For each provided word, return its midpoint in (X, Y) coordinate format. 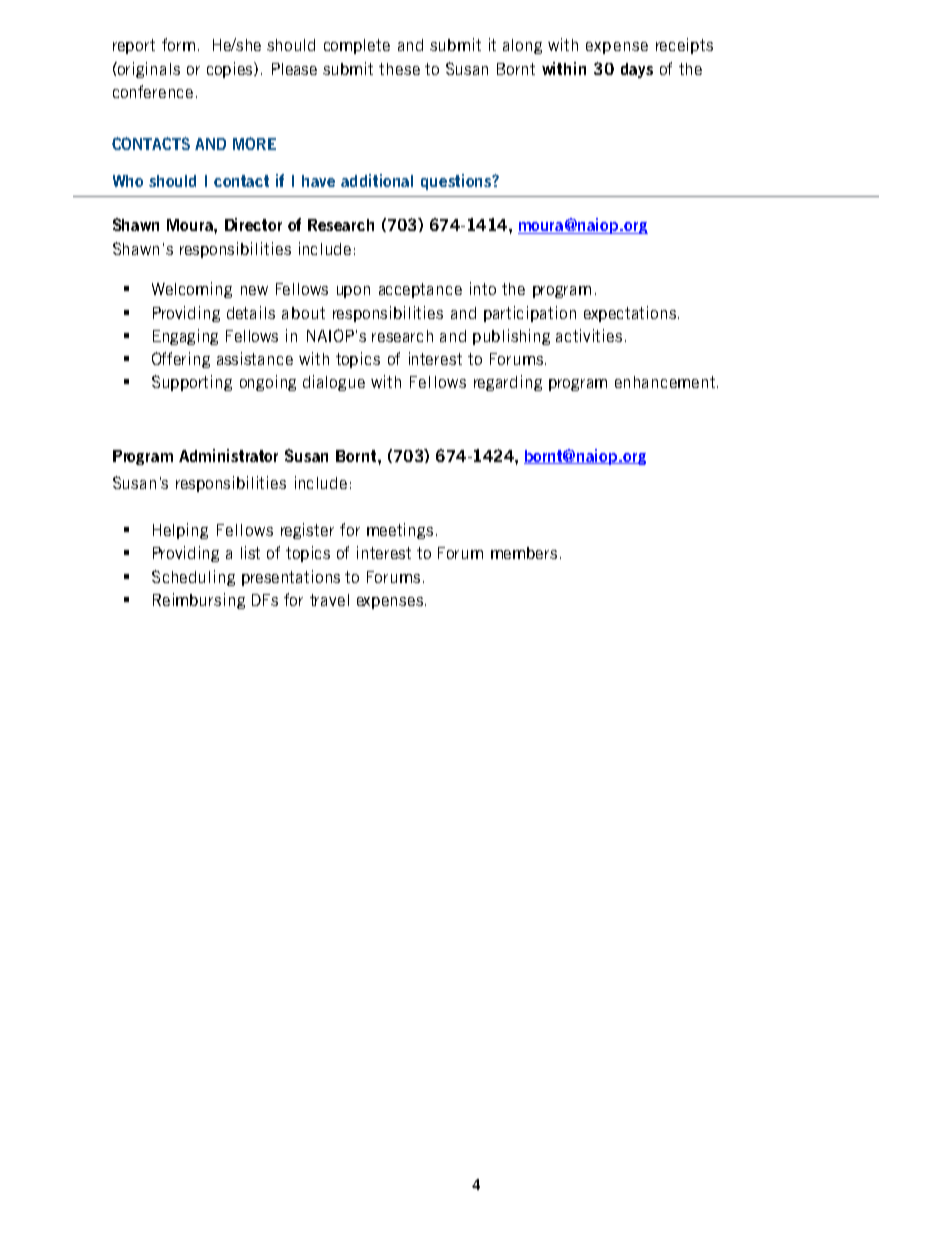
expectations (630, 314)
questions (457, 182)
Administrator (228, 455)
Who (128, 181)
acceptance (420, 290)
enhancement (665, 382)
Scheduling (193, 578)
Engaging (185, 337)
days (637, 70)
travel (329, 600)
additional (377, 180)
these (399, 69)
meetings (400, 531)
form (178, 44)
